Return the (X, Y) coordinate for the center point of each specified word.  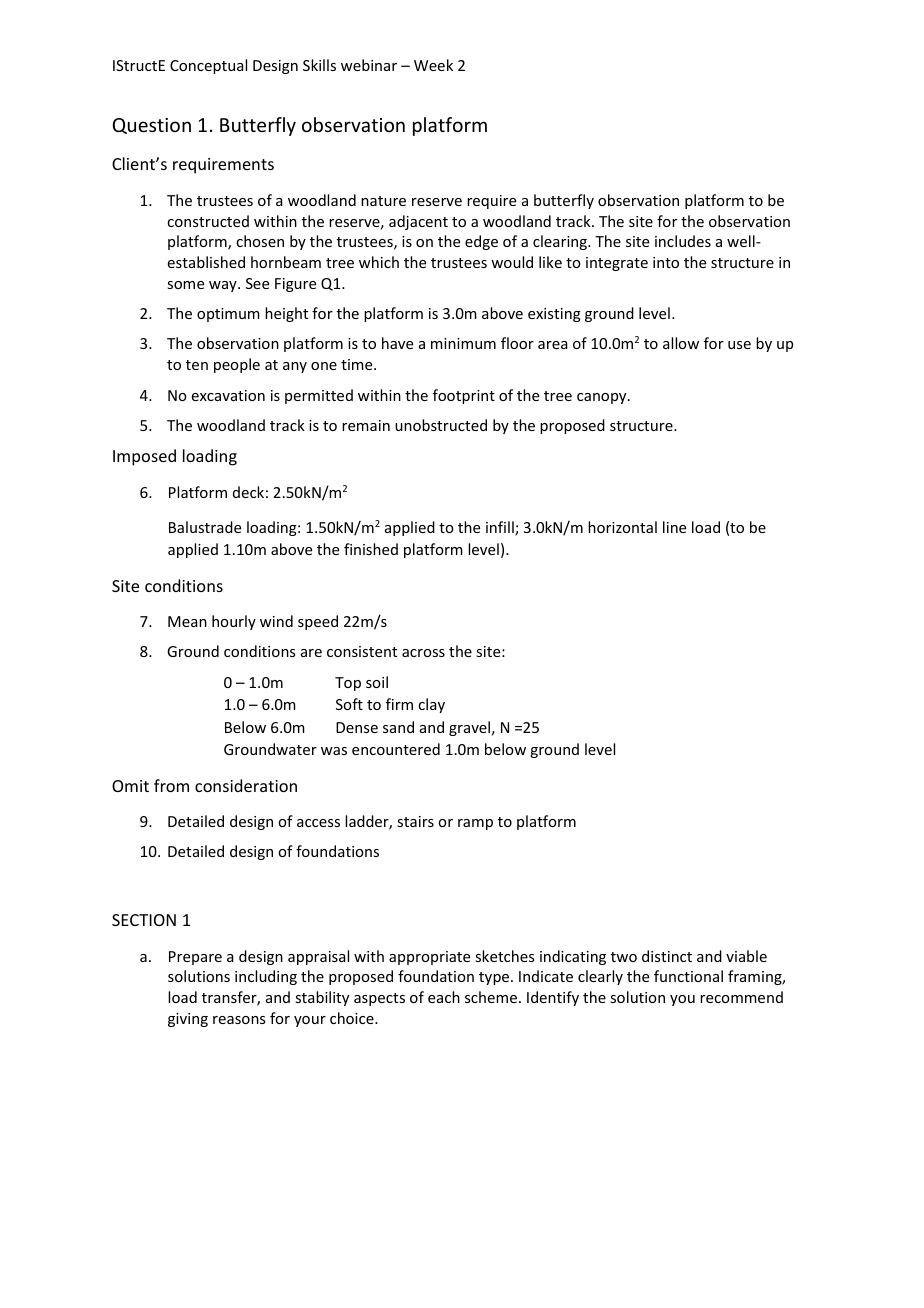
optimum (228, 315)
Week (433, 65)
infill (501, 528)
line (674, 527)
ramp (475, 824)
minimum (463, 343)
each (444, 997)
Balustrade (205, 527)
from (171, 785)
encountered (396, 749)
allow (681, 343)
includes (683, 241)
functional (688, 976)
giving (188, 1020)
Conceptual (208, 66)
